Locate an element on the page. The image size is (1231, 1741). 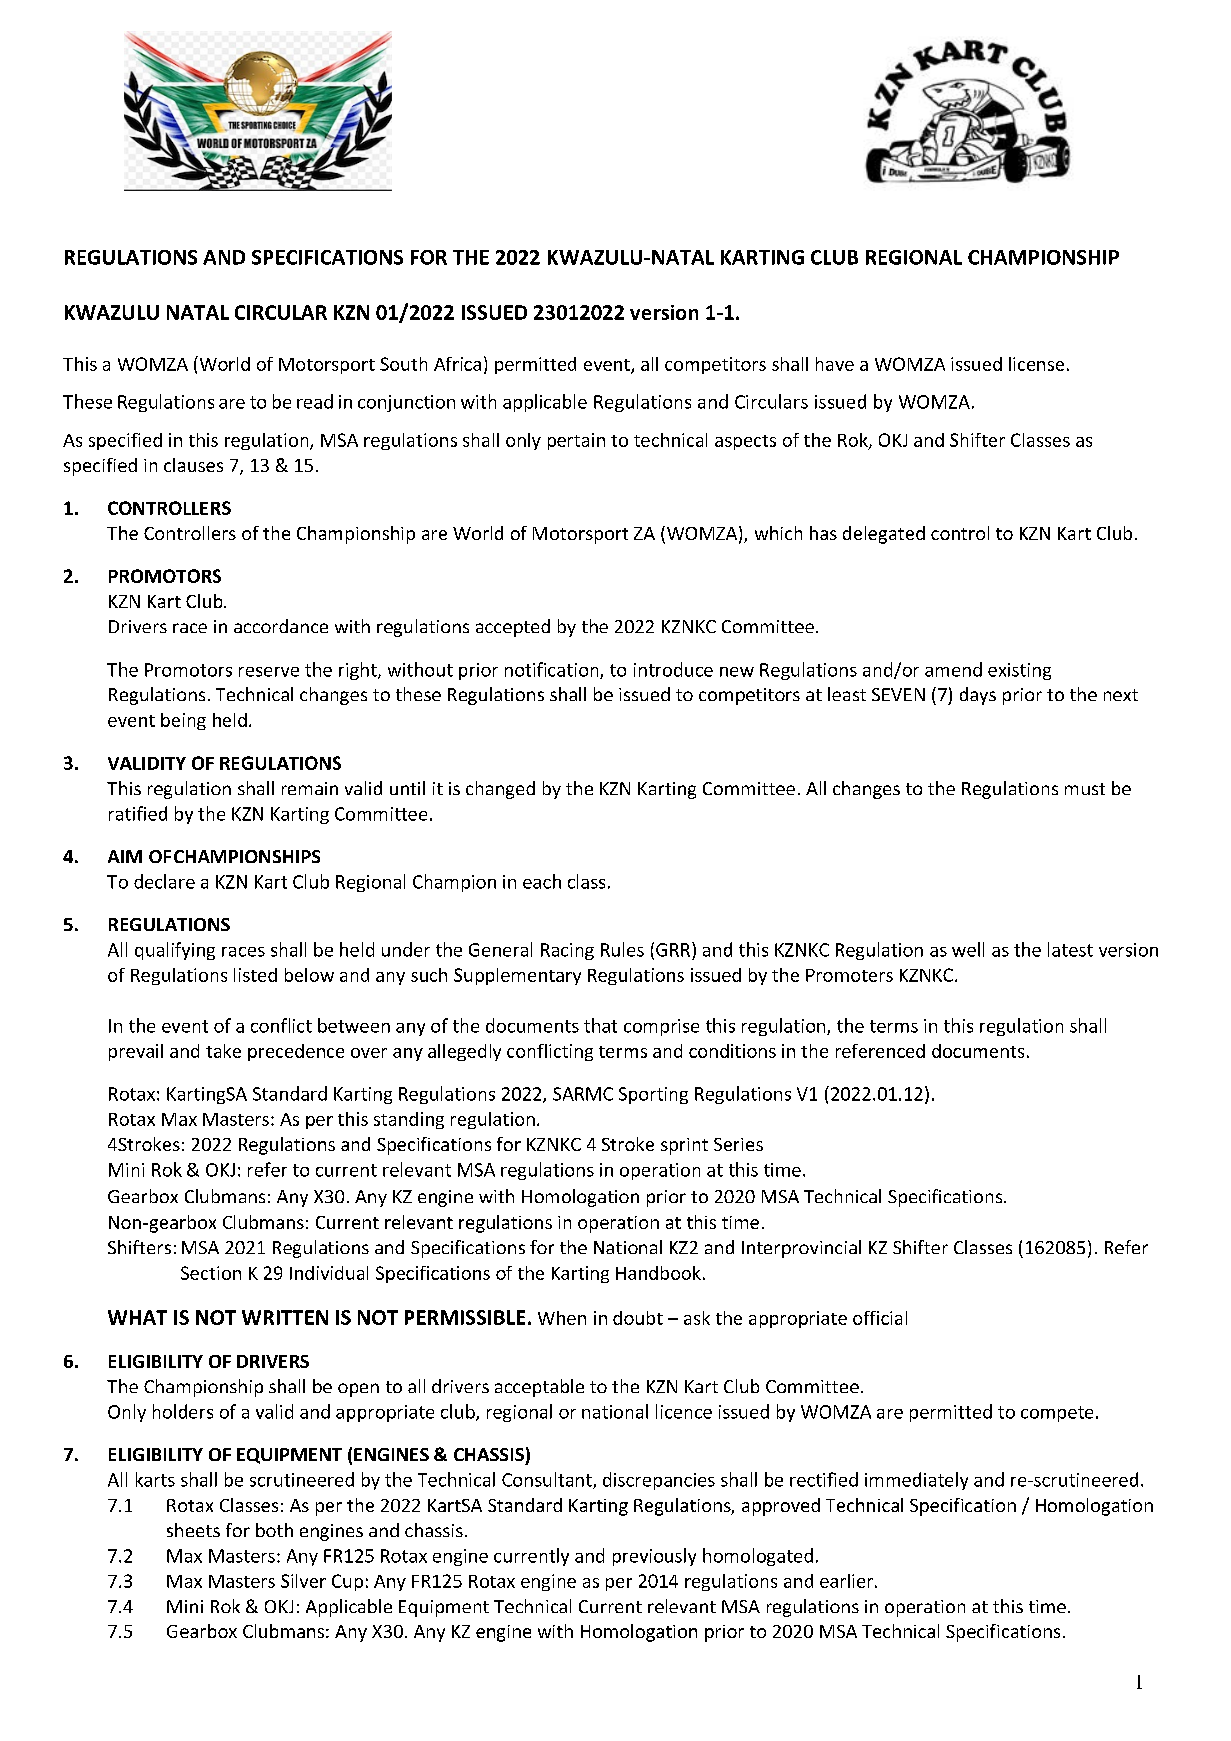
reserve is located at coordinates (269, 672).
